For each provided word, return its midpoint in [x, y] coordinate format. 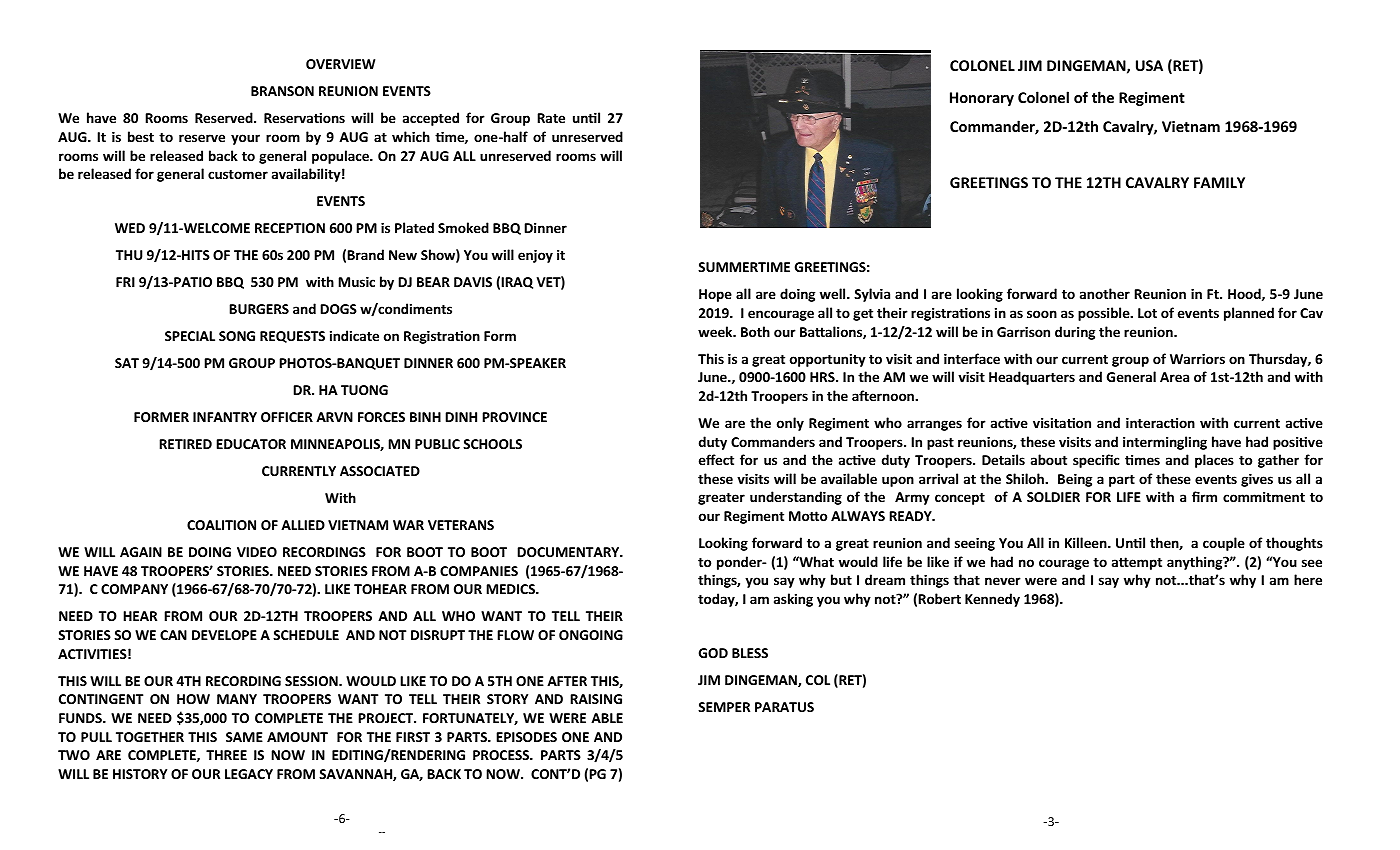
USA [1149, 65]
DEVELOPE [224, 635]
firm [1204, 496]
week [716, 331]
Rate [551, 118]
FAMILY [1219, 182]
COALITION [221, 525]
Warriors [1197, 359]
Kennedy [992, 600]
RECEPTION [290, 228]
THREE [226, 755]
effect [716, 459]
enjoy [535, 256]
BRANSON [282, 91]
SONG [237, 336]
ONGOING [591, 635]
